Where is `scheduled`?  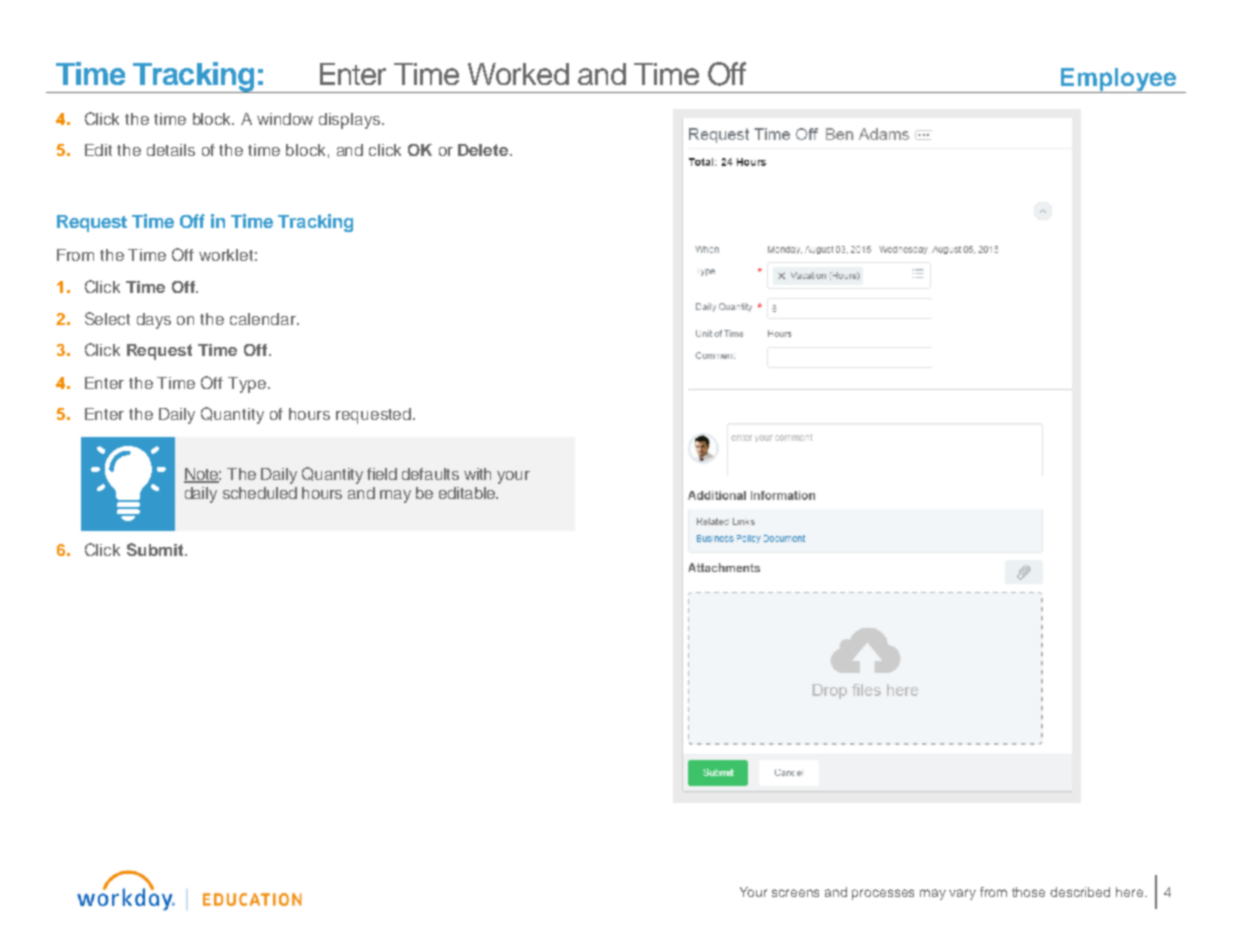 scheduled is located at coordinates (260, 493).
